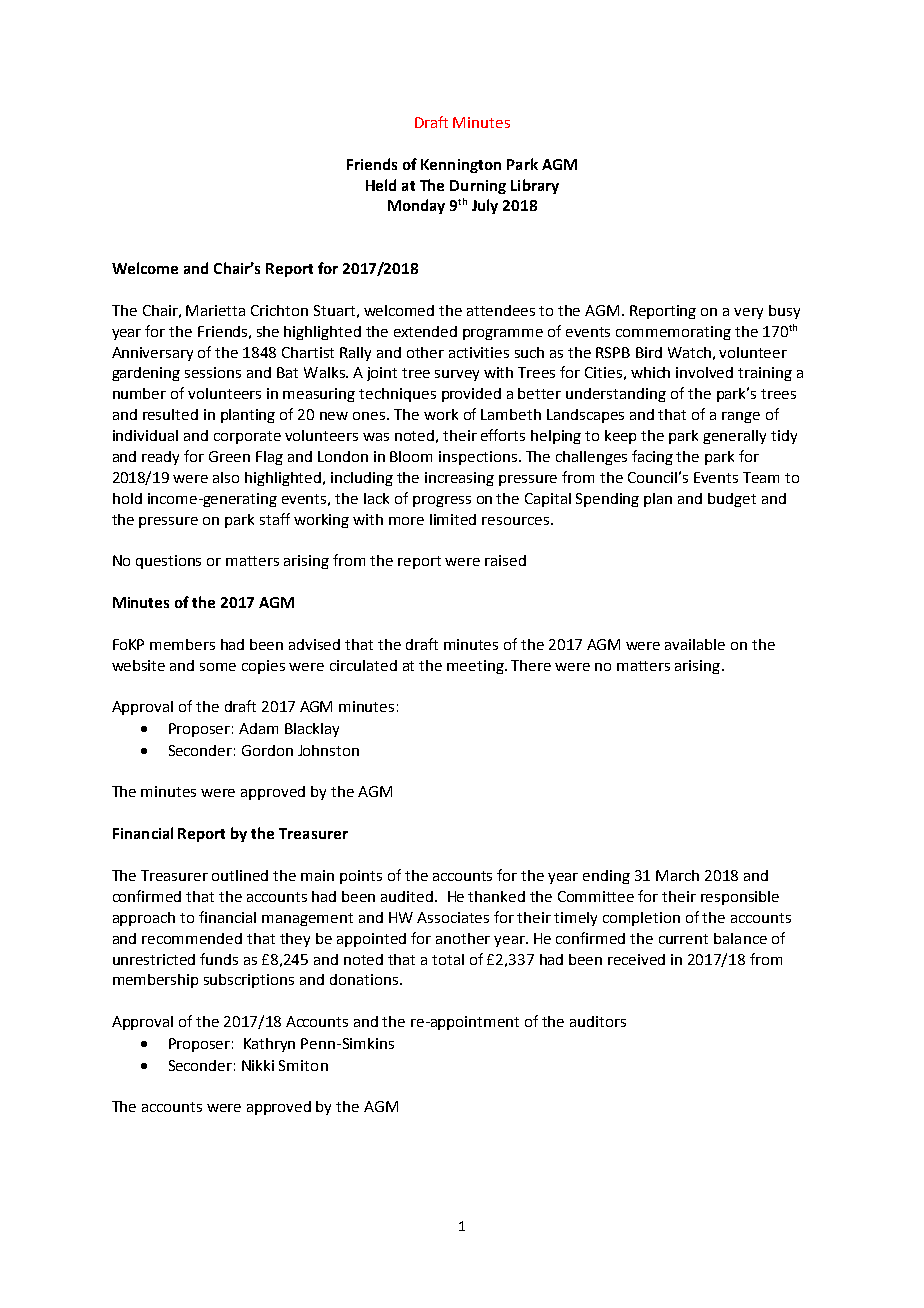 This screenshot has height=1308, width=924. Describe the element at coordinates (215, 310) in the screenshot. I see `Marietta` at that location.
